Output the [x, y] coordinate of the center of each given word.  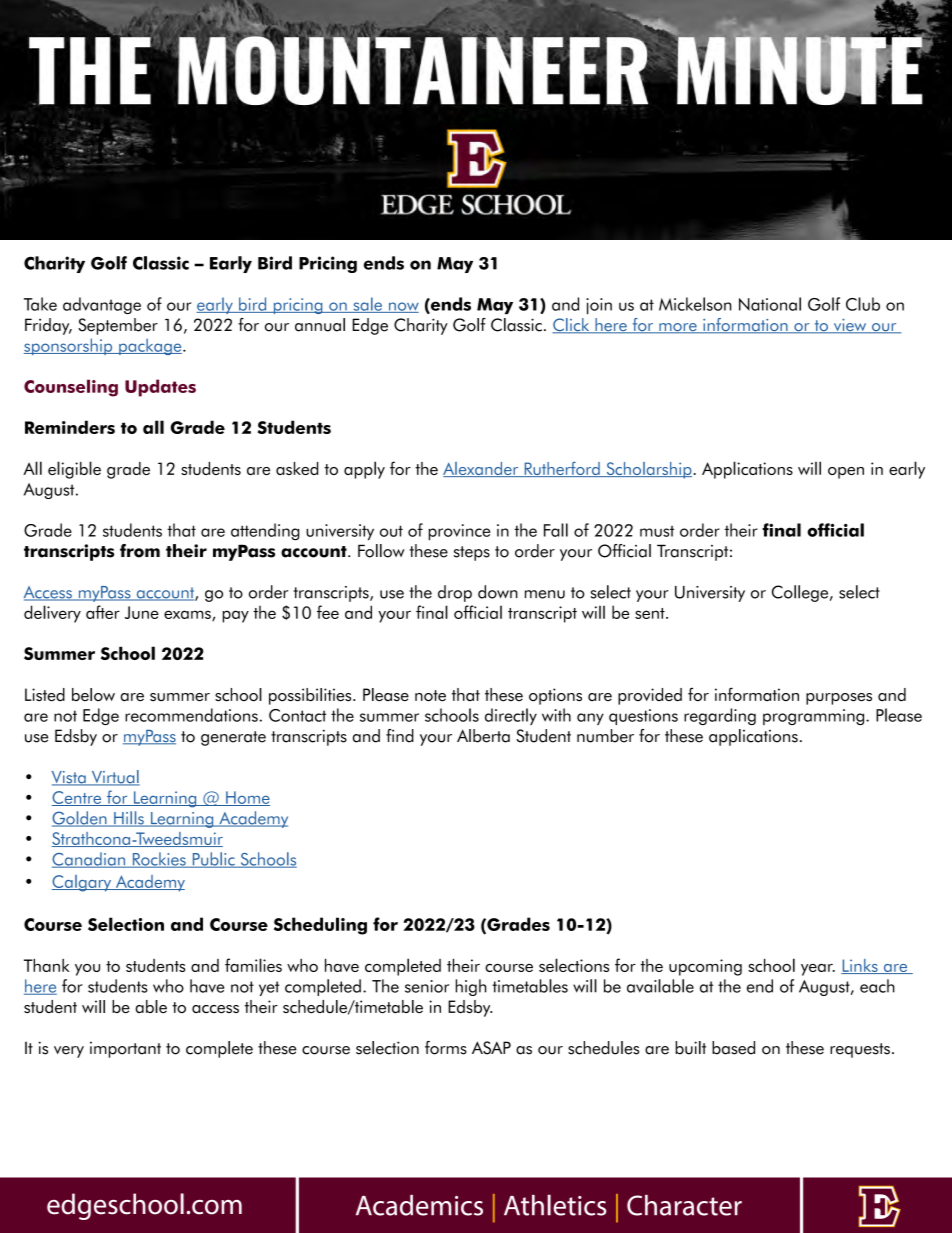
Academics [419, 1205]
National [770, 304]
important [125, 1049]
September [118, 326]
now [402, 307]
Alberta [483, 736]
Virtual [114, 778]
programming [815, 717]
